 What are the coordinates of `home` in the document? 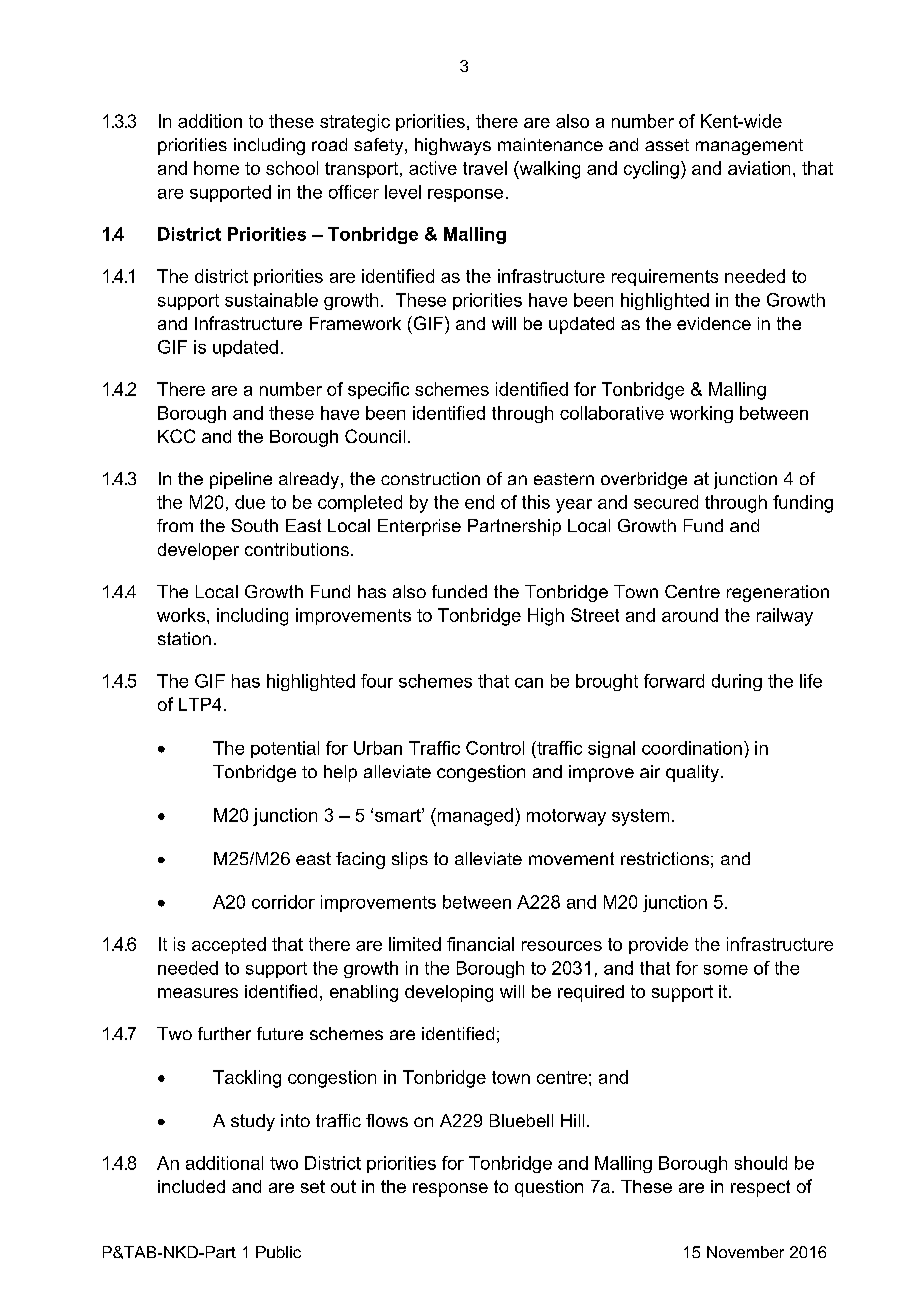 It's located at (216, 168).
